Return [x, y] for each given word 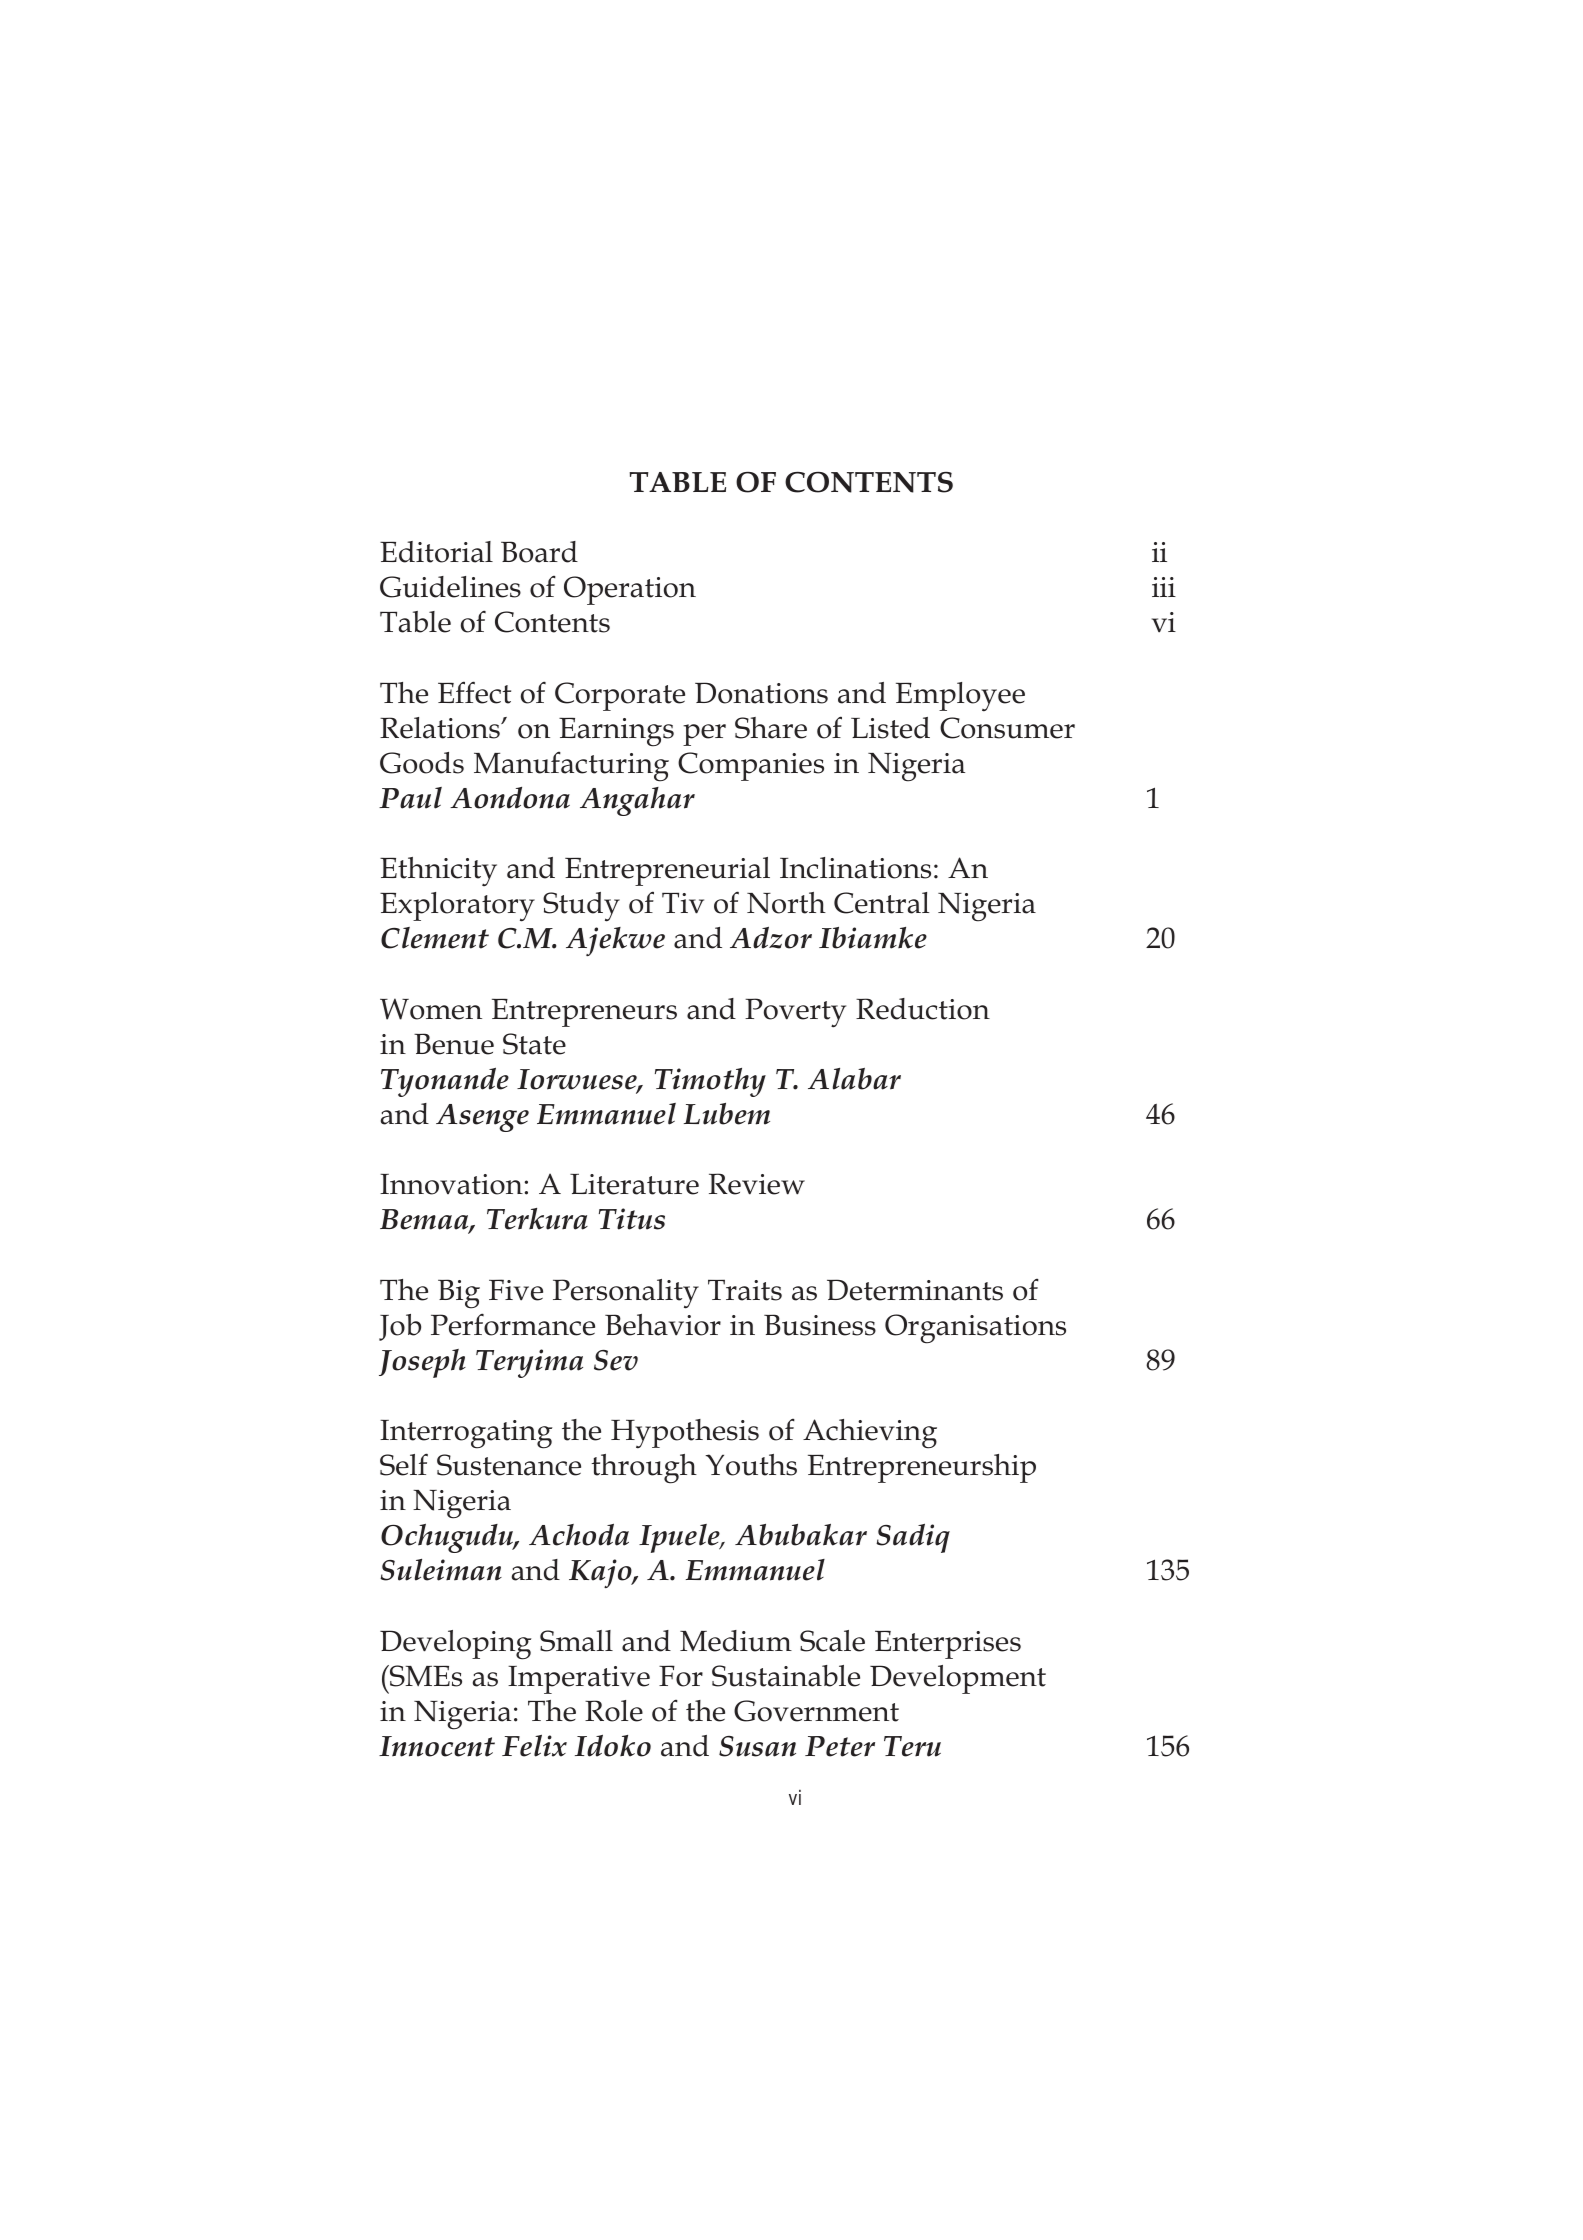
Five [516, 1290]
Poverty [795, 1013]
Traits [745, 1290]
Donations [761, 693]
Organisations [975, 1329]
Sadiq [913, 1538]
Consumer [1007, 728]
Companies [751, 766]
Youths [751, 1465]
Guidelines [450, 587]
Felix [534, 1746]
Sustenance [509, 1465]
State [534, 1044]
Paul [410, 798]
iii [1164, 587]
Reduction [923, 1009]
